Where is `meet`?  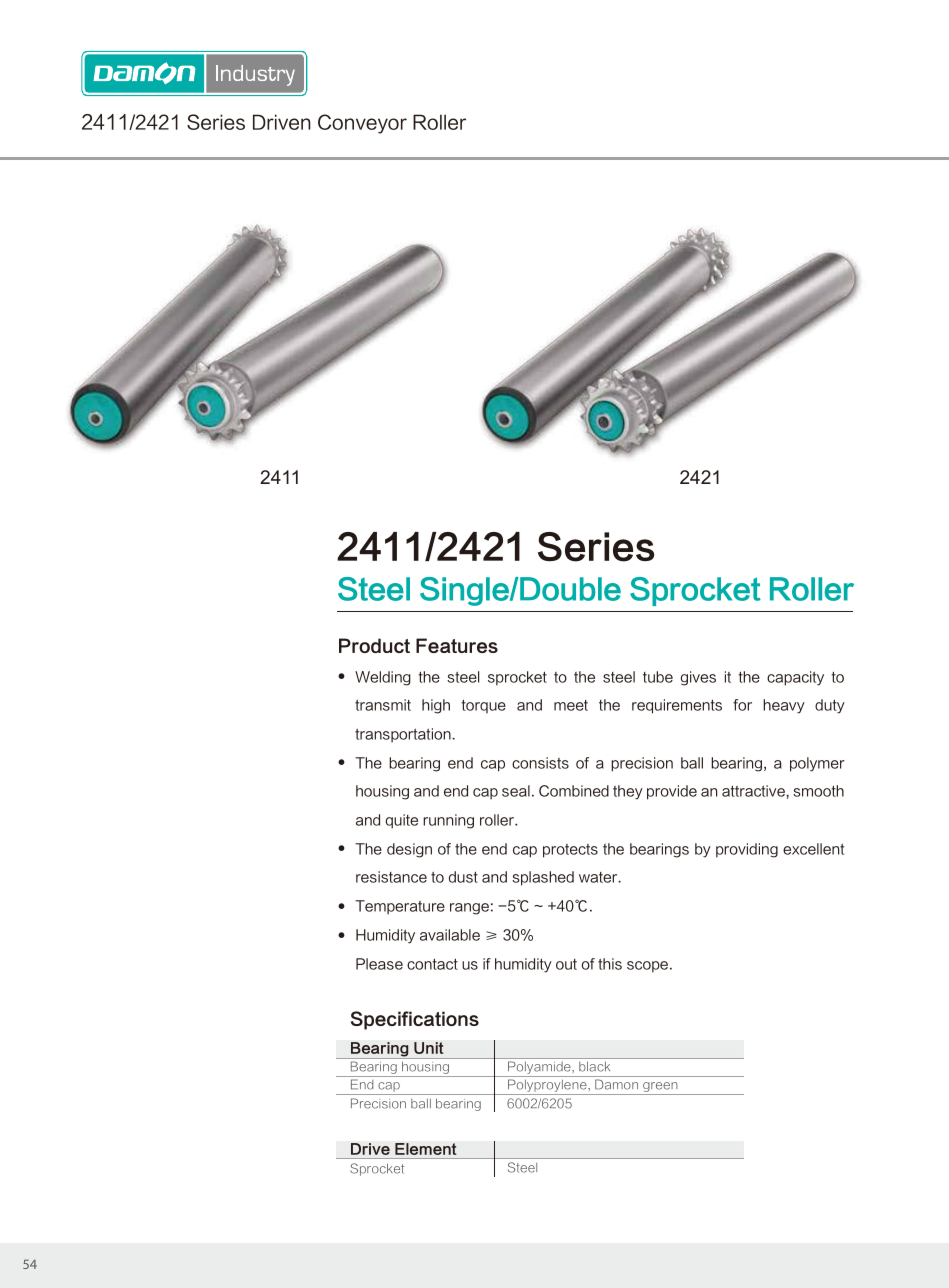 meet is located at coordinates (571, 705).
